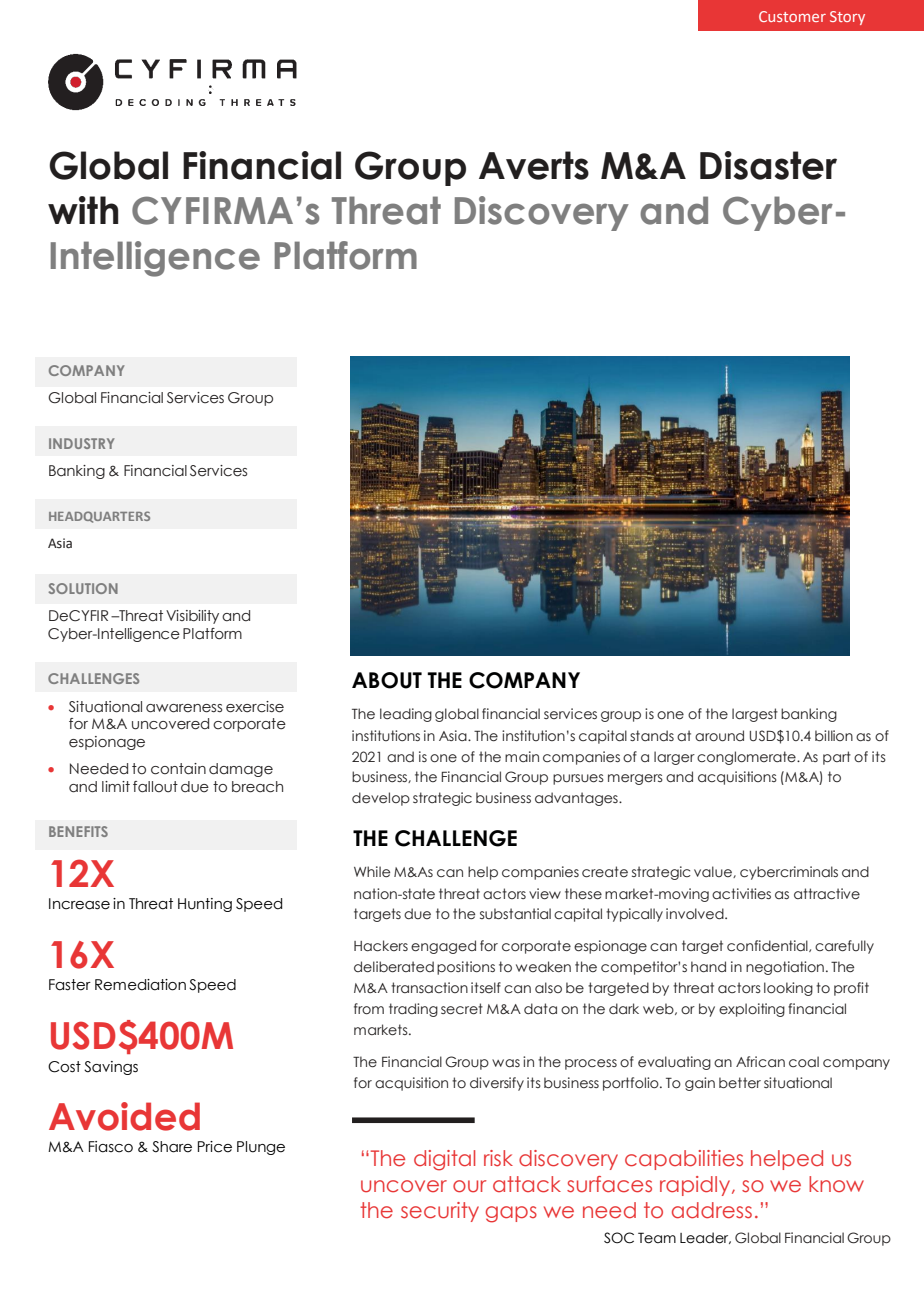 The height and width of the screenshot is (1308, 924). I want to click on INDUSTRY, so click(82, 443).
